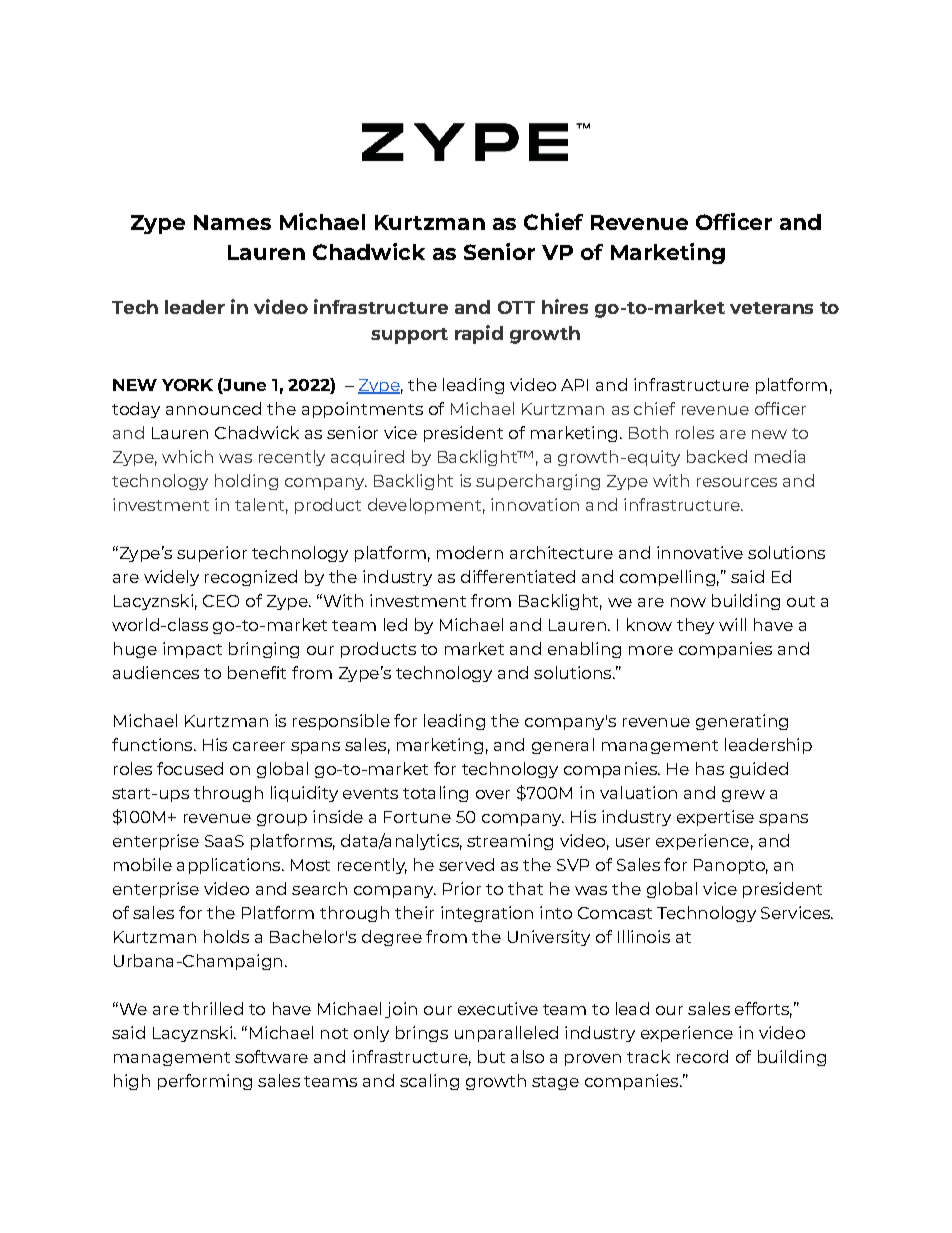 This screenshot has width=952, height=1233. Describe the element at coordinates (187, 456) in the screenshot. I see `which` at that location.
